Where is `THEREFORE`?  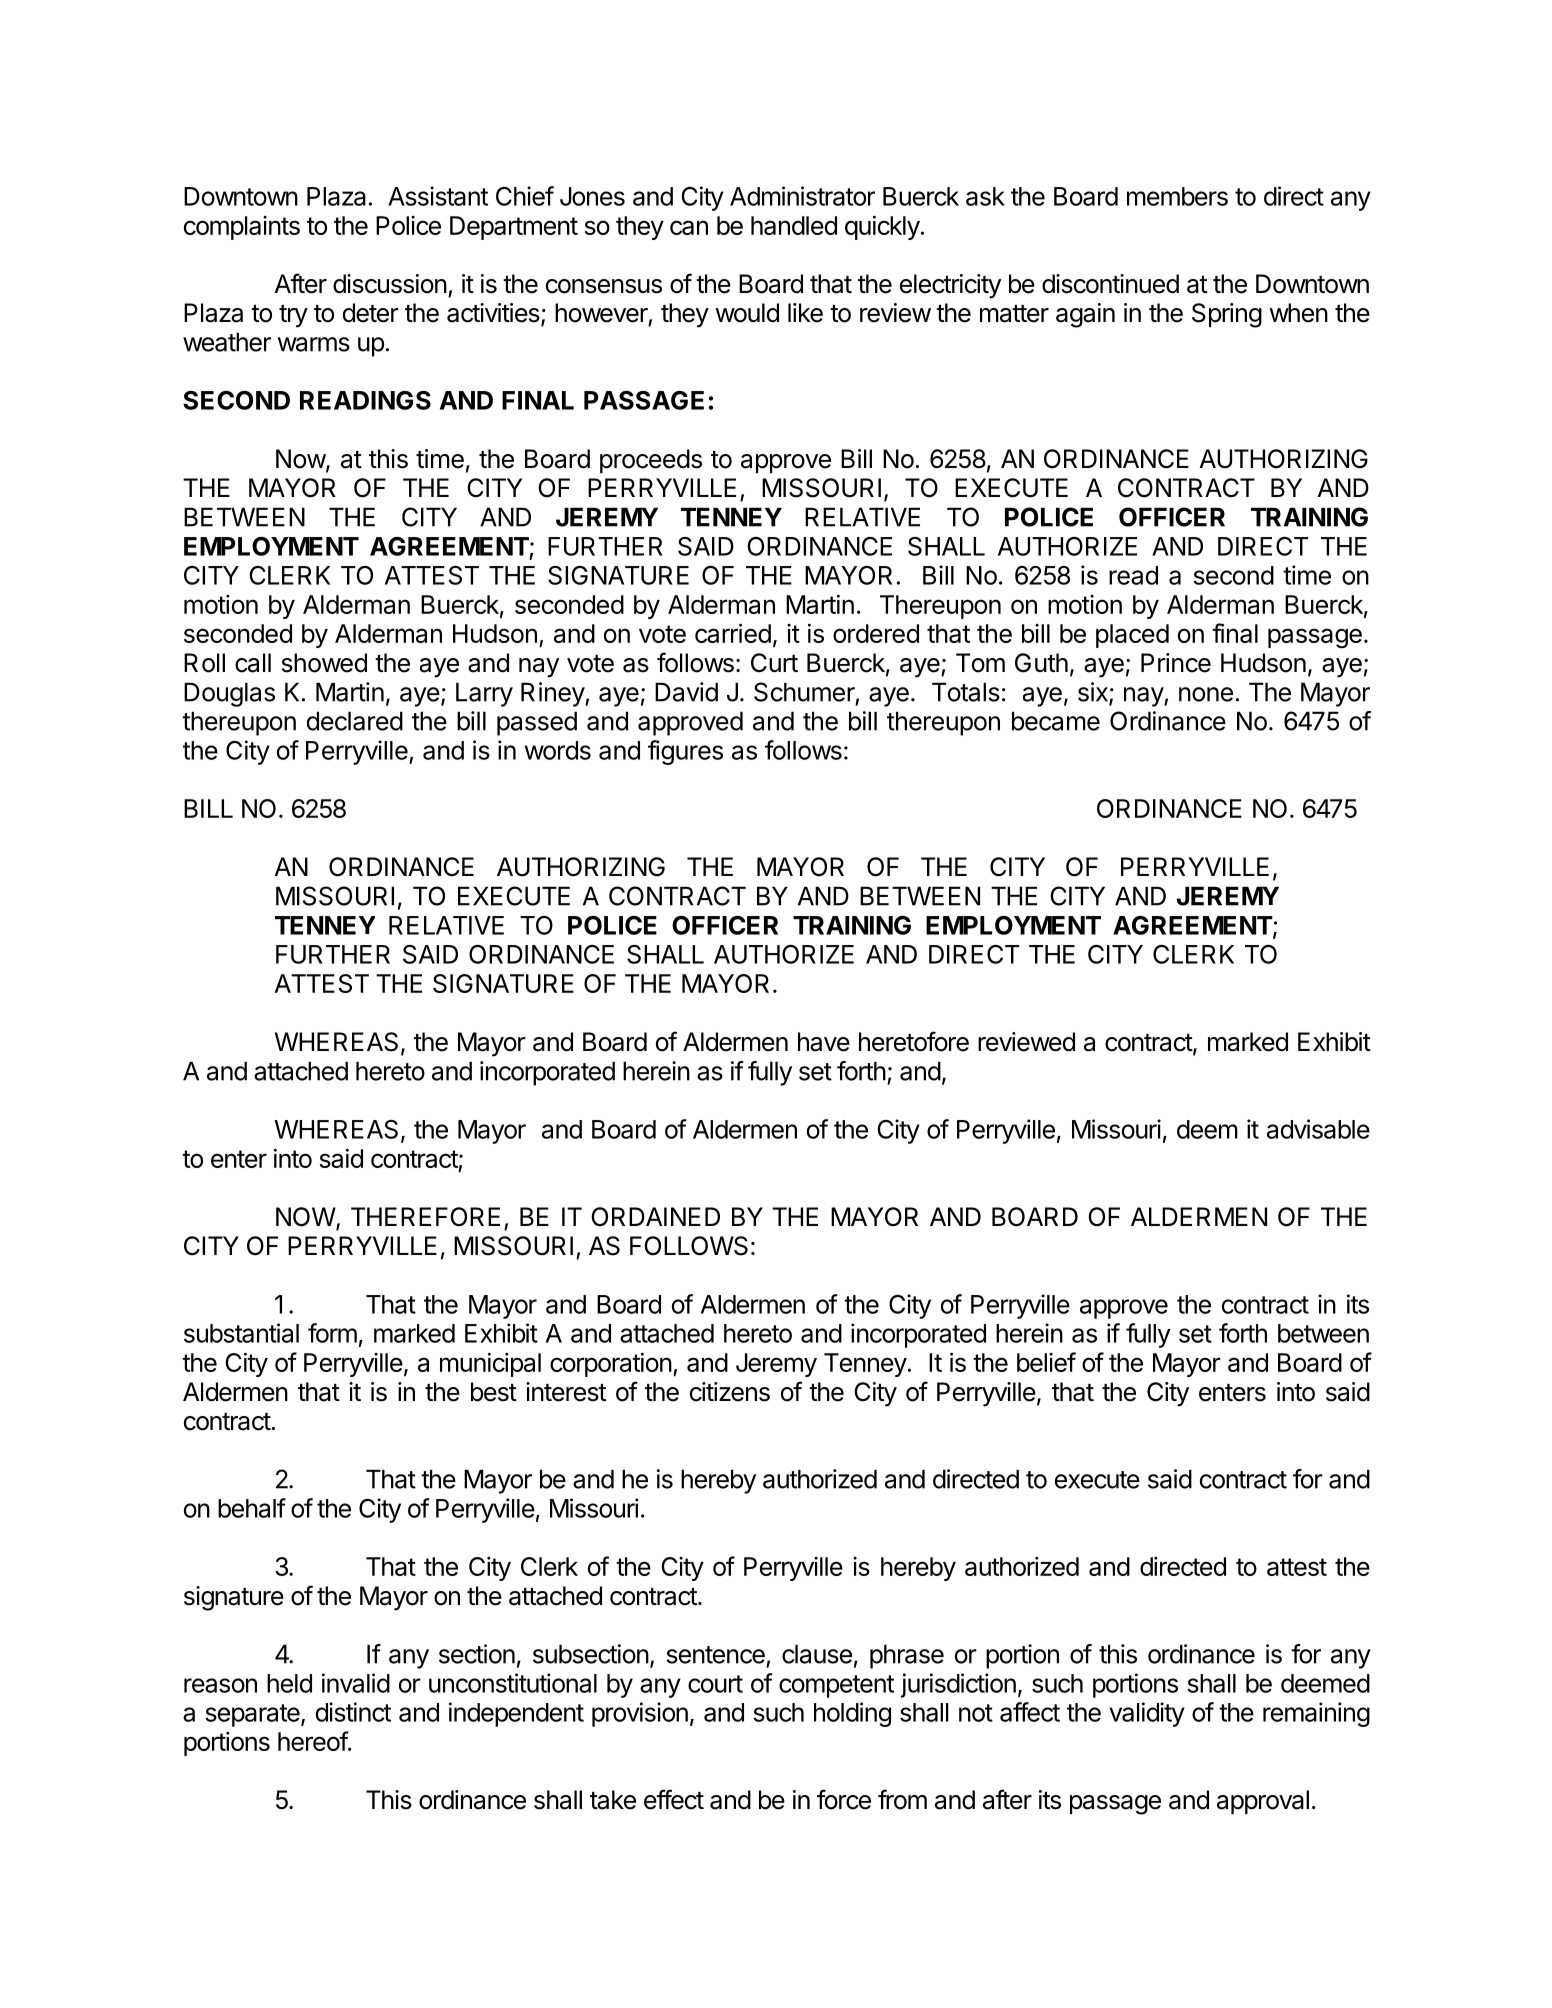 THEREFORE is located at coordinates (425, 1217).
